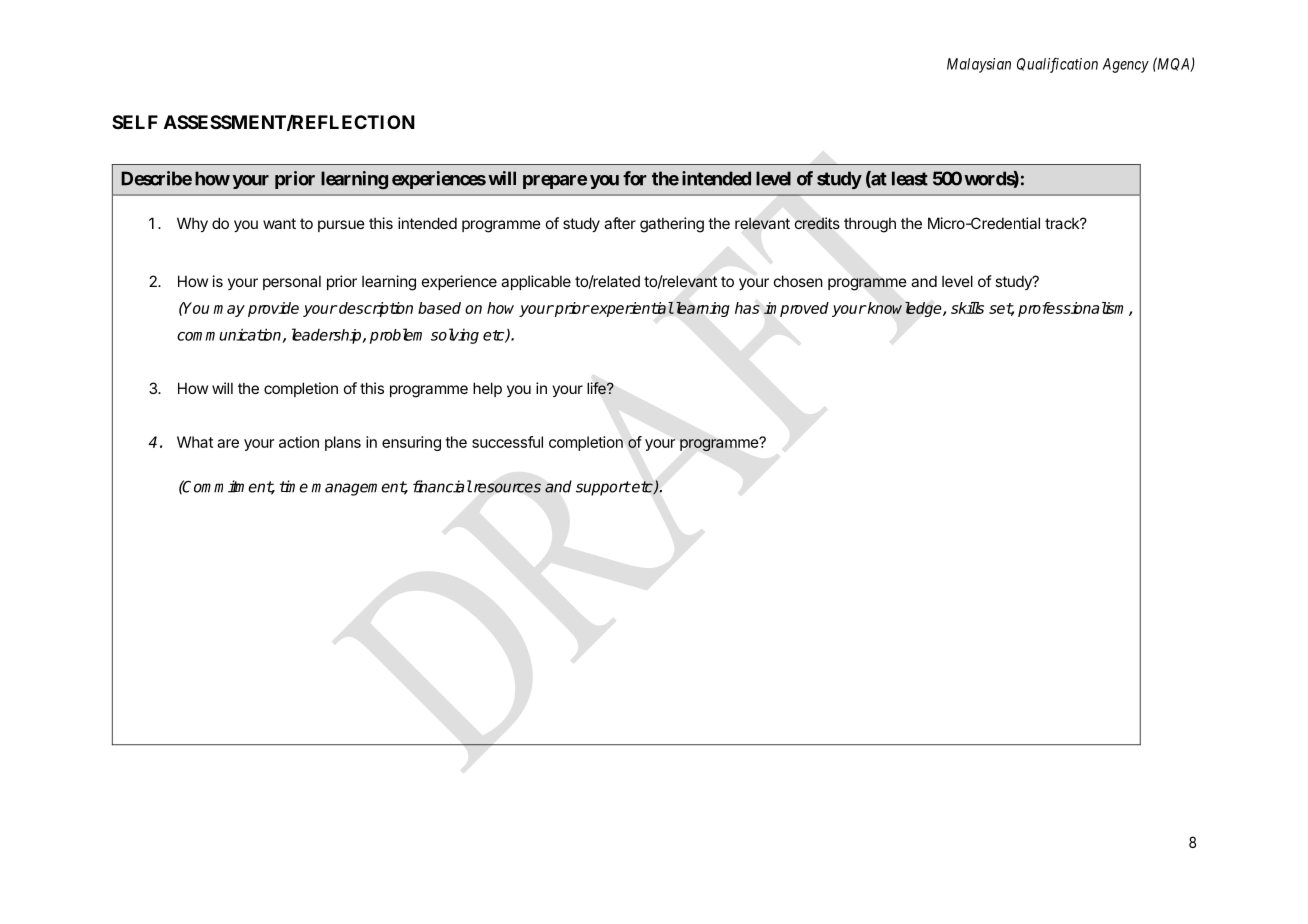 Image resolution: width=1308 pixels, height=924 pixels. What do you see at coordinates (967, 308) in the screenshot?
I see `skills` at bounding box center [967, 308].
